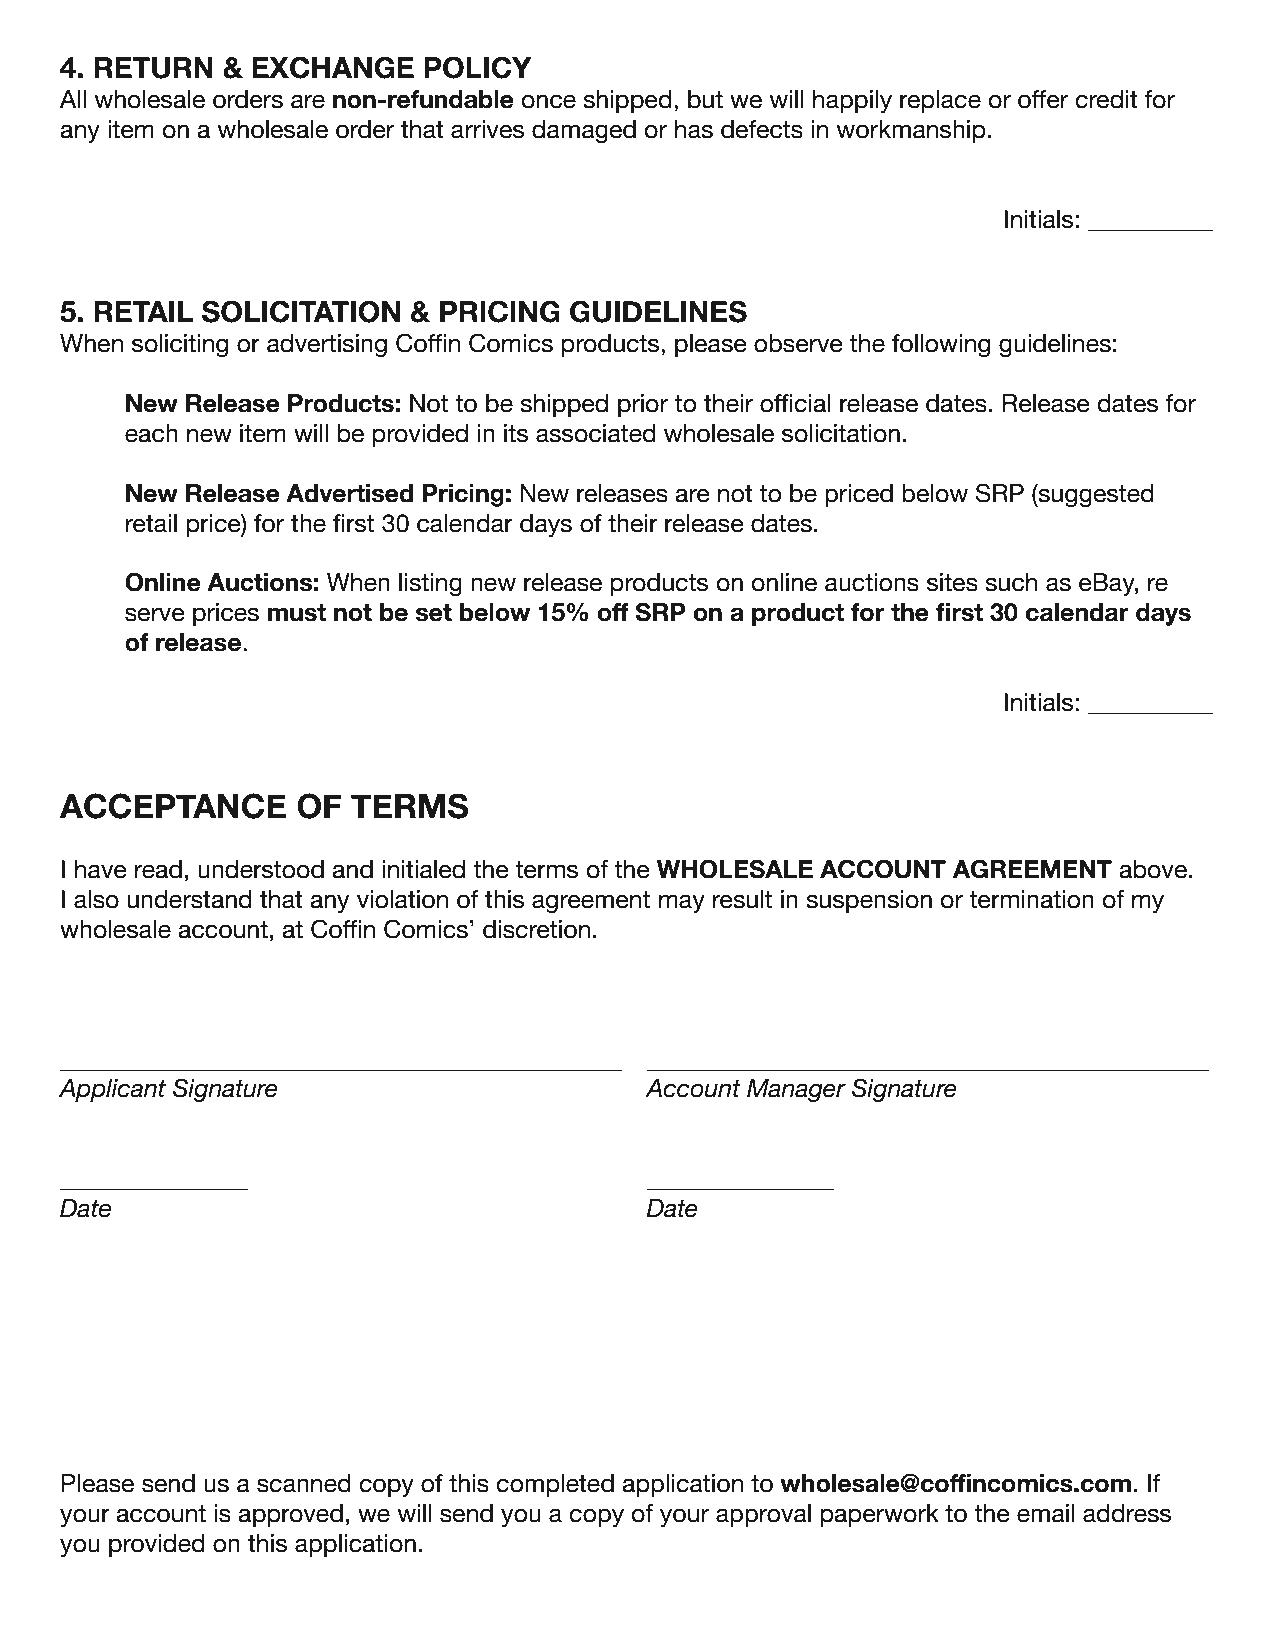 The width and height of the screenshot is (1273, 1648). What do you see at coordinates (297, 613) in the screenshot?
I see `must` at bounding box center [297, 613].
